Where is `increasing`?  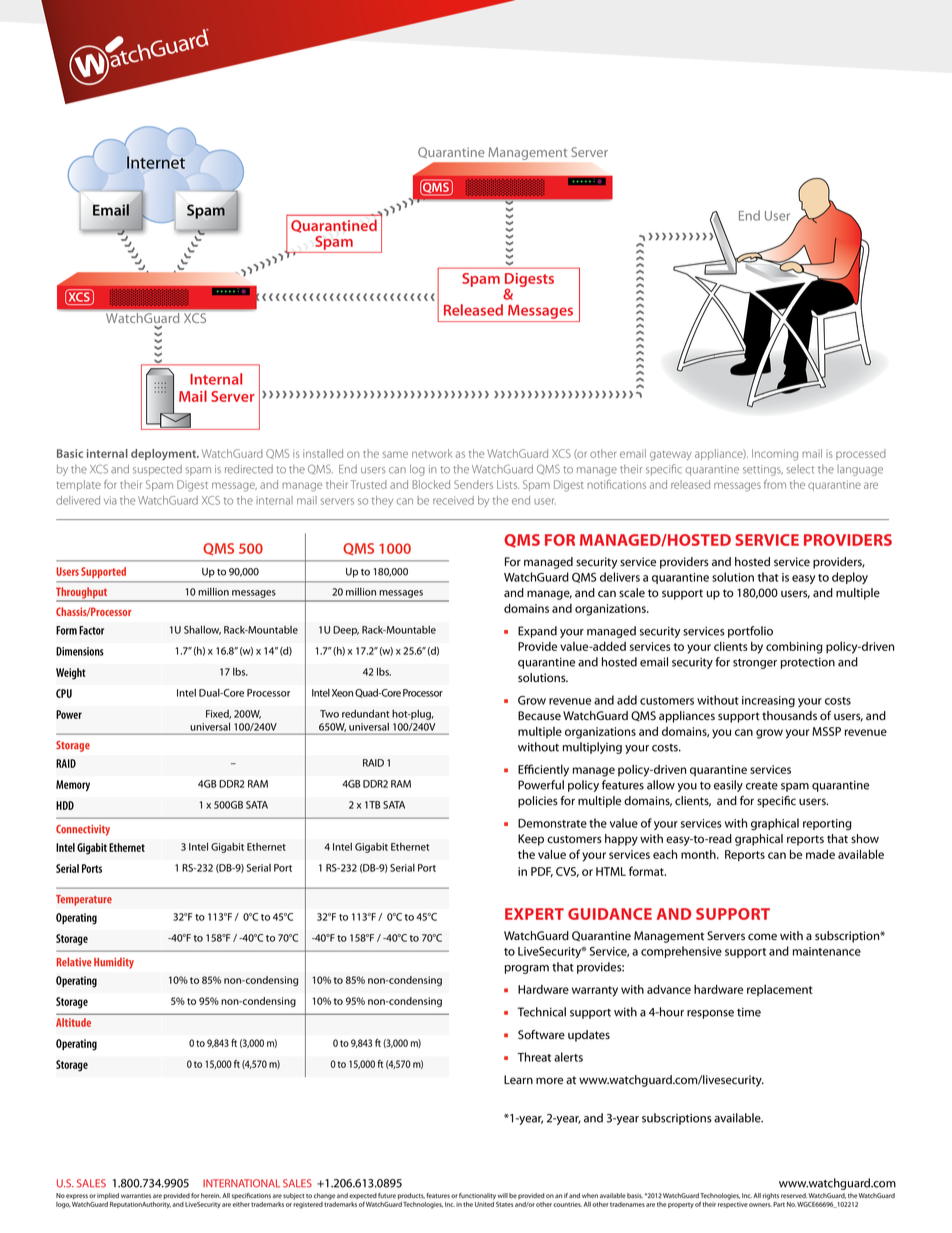 increasing is located at coordinates (768, 702).
